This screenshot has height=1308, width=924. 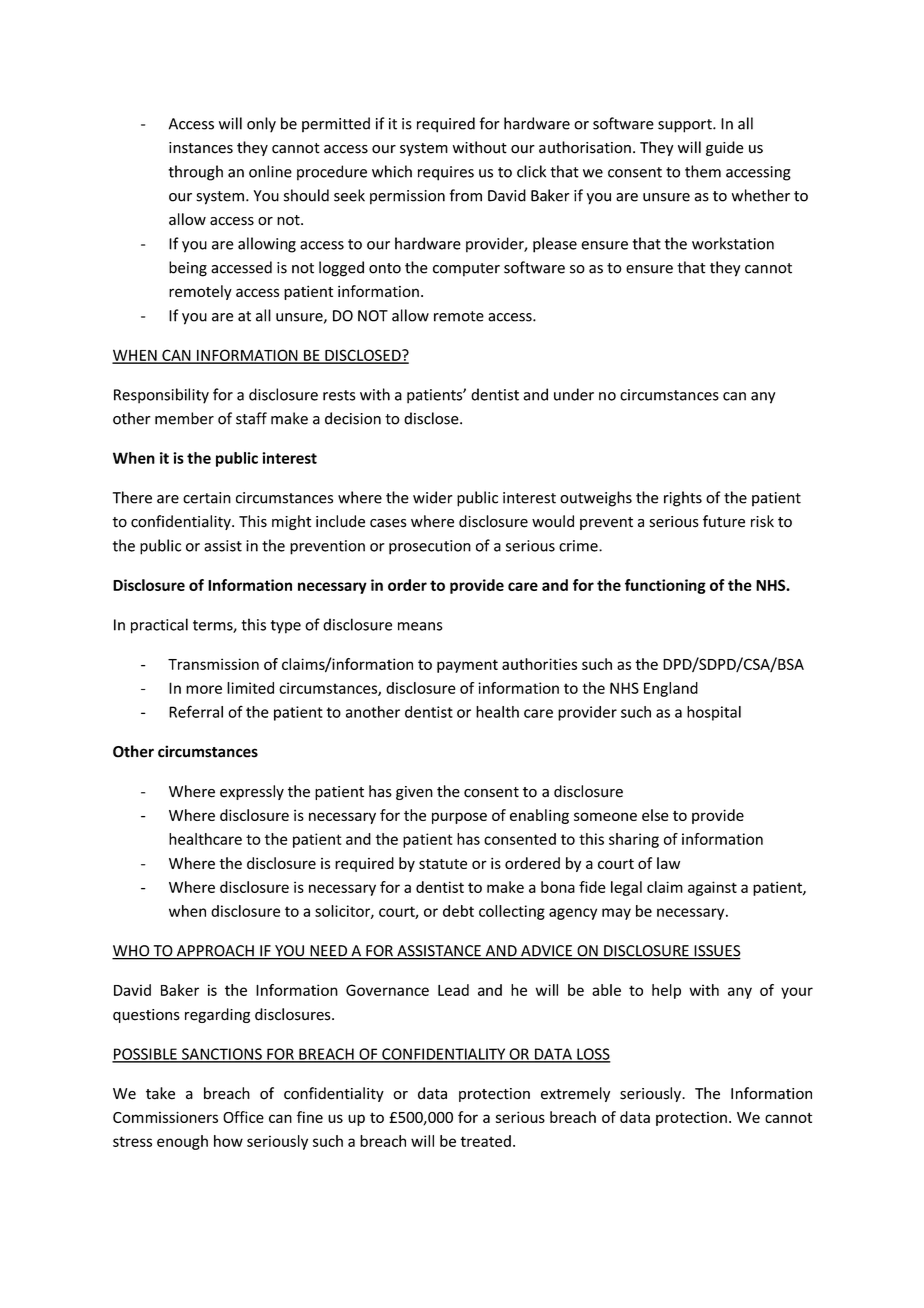 What do you see at coordinates (243, 1117) in the screenshot?
I see `Office` at bounding box center [243, 1117].
